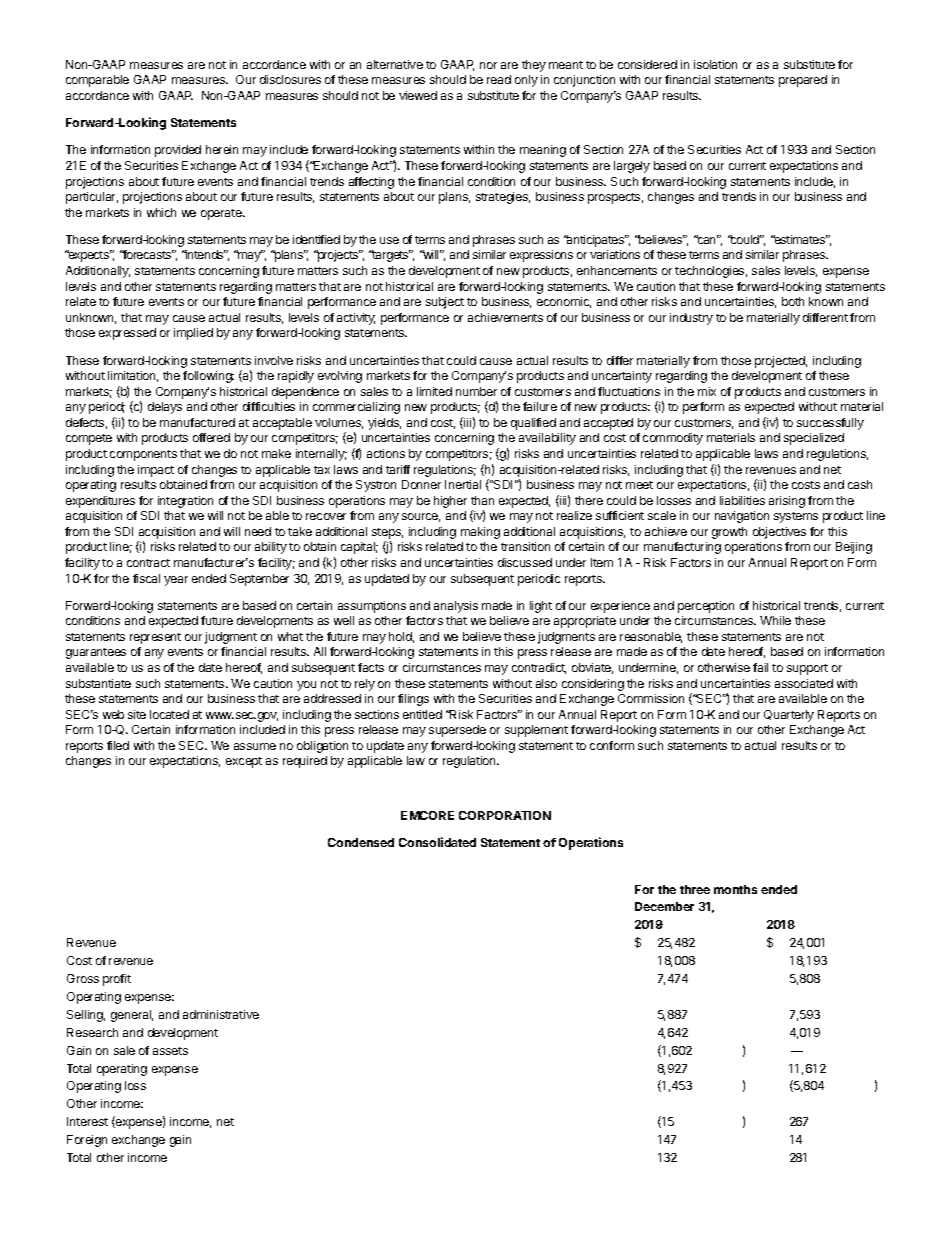  What do you see at coordinates (476, 391) in the page?
I see `number` at bounding box center [476, 391].
